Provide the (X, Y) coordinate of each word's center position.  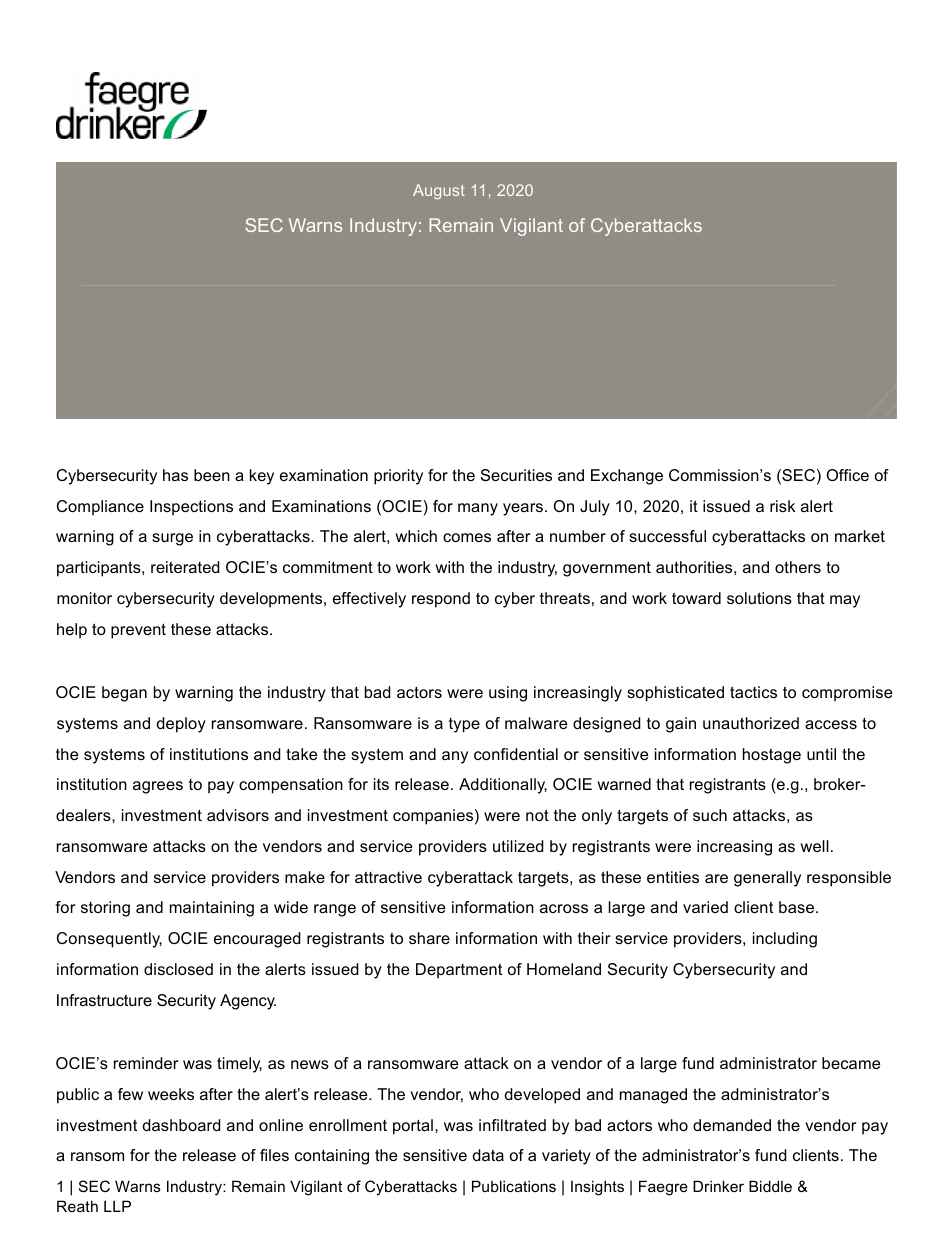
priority (398, 477)
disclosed (178, 969)
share (429, 938)
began (124, 694)
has (175, 475)
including (785, 940)
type (464, 725)
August (439, 192)
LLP (117, 1206)
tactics (753, 692)
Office (848, 475)
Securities (516, 475)
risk (782, 506)
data (488, 1155)
